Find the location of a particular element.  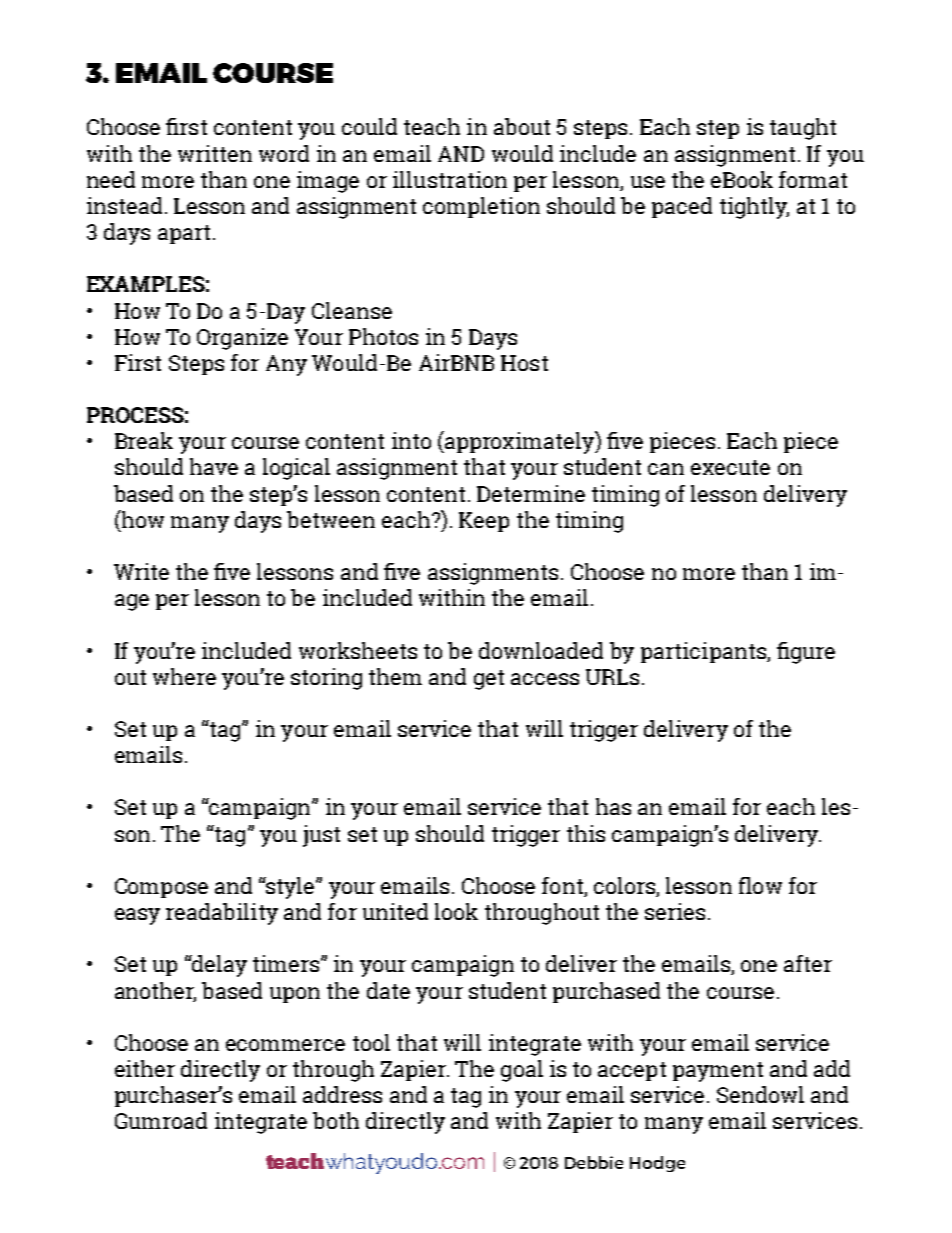

tightly is located at coordinates (754, 208).
